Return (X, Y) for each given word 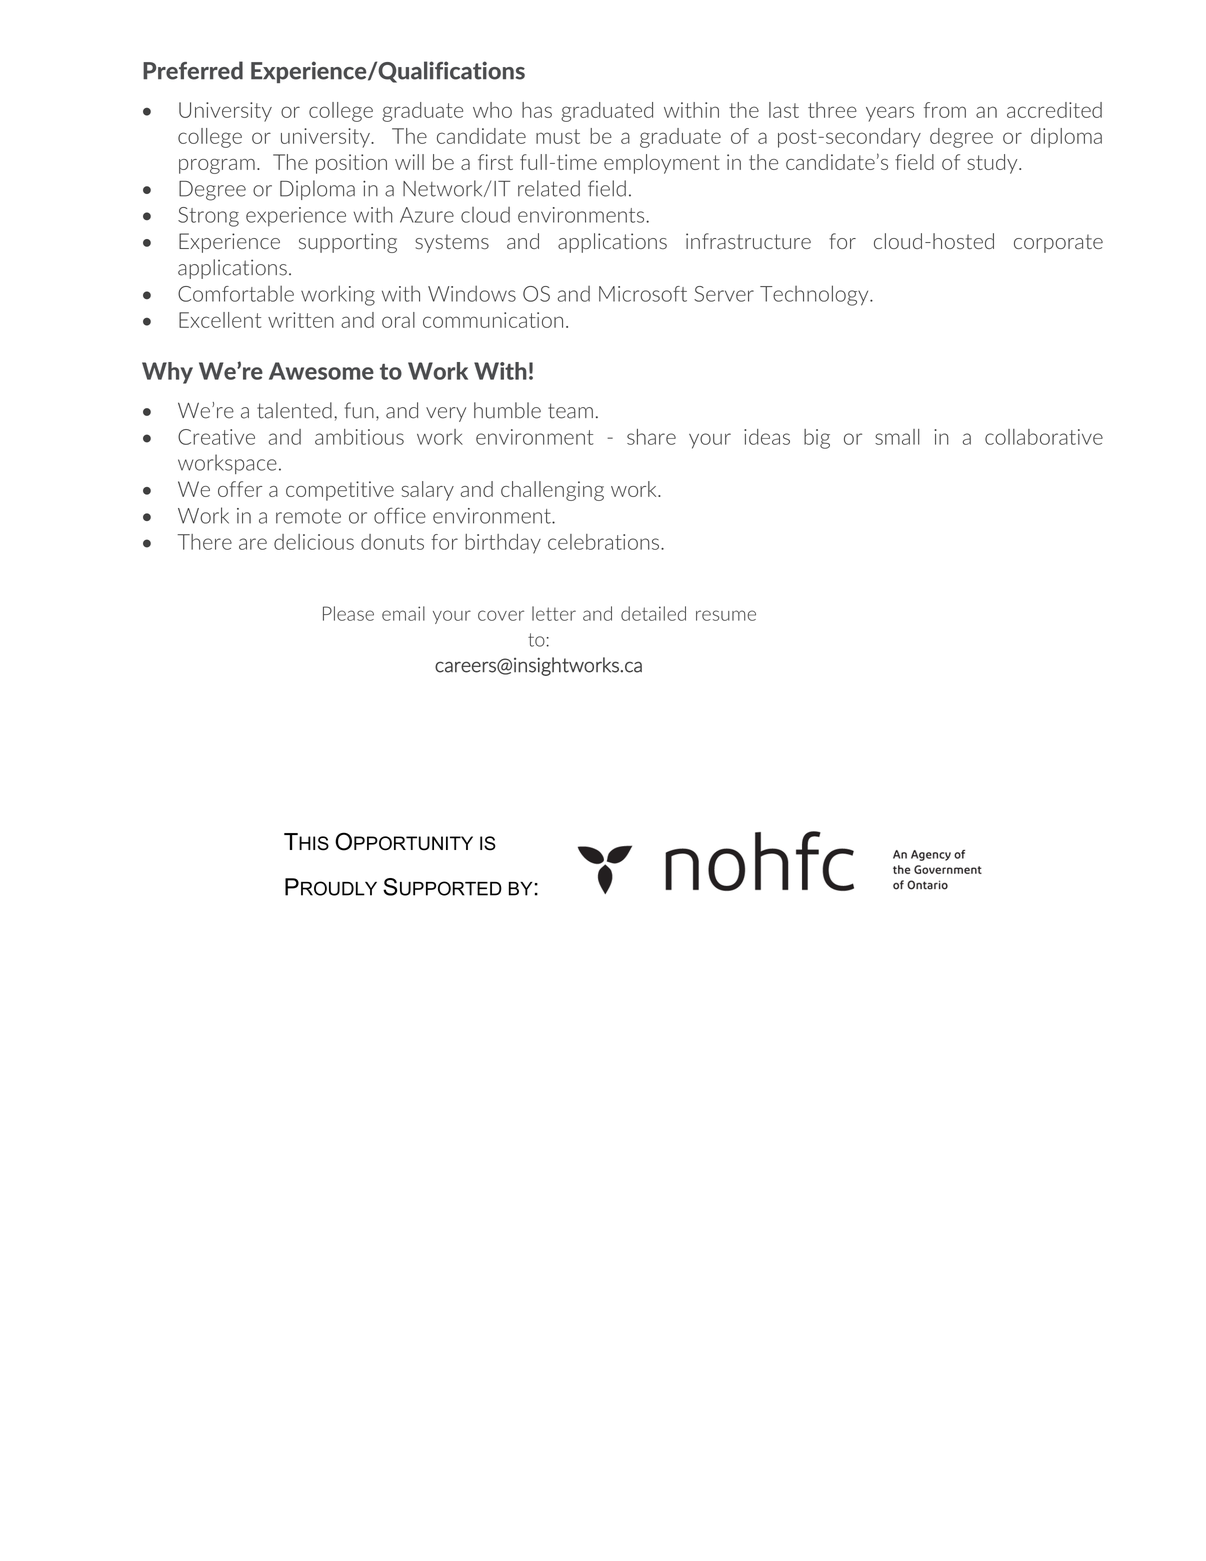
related (549, 188)
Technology (815, 295)
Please (348, 613)
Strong (208, 217)
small (897, 437)
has (537, 110)
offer (240, 489)
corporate (1058, 243)
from (945, 110)
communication (493, 320)
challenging (552, 491)
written (301, 320)
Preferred (193, 70)
